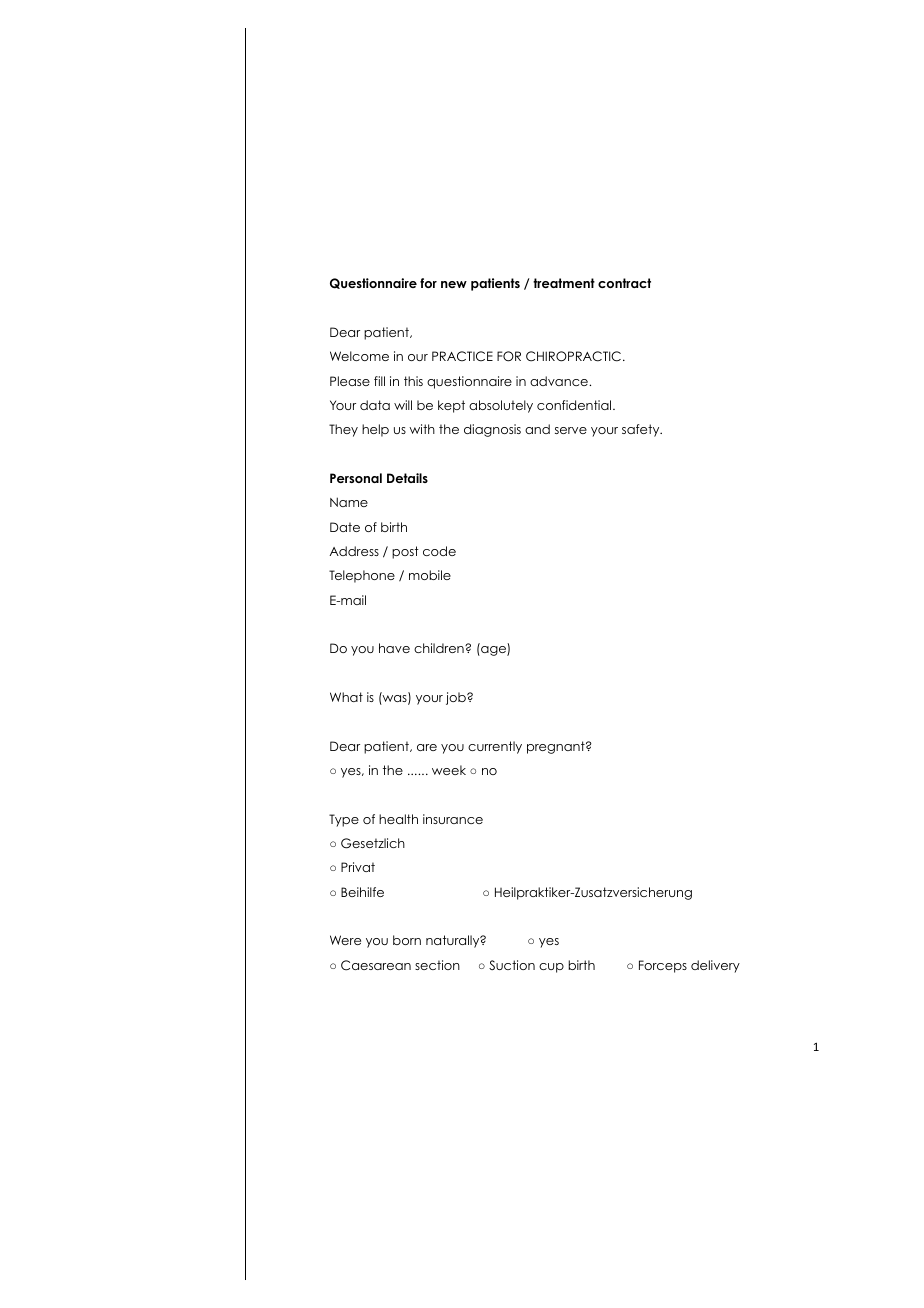  I want to click on currently, so click(495, 747).
